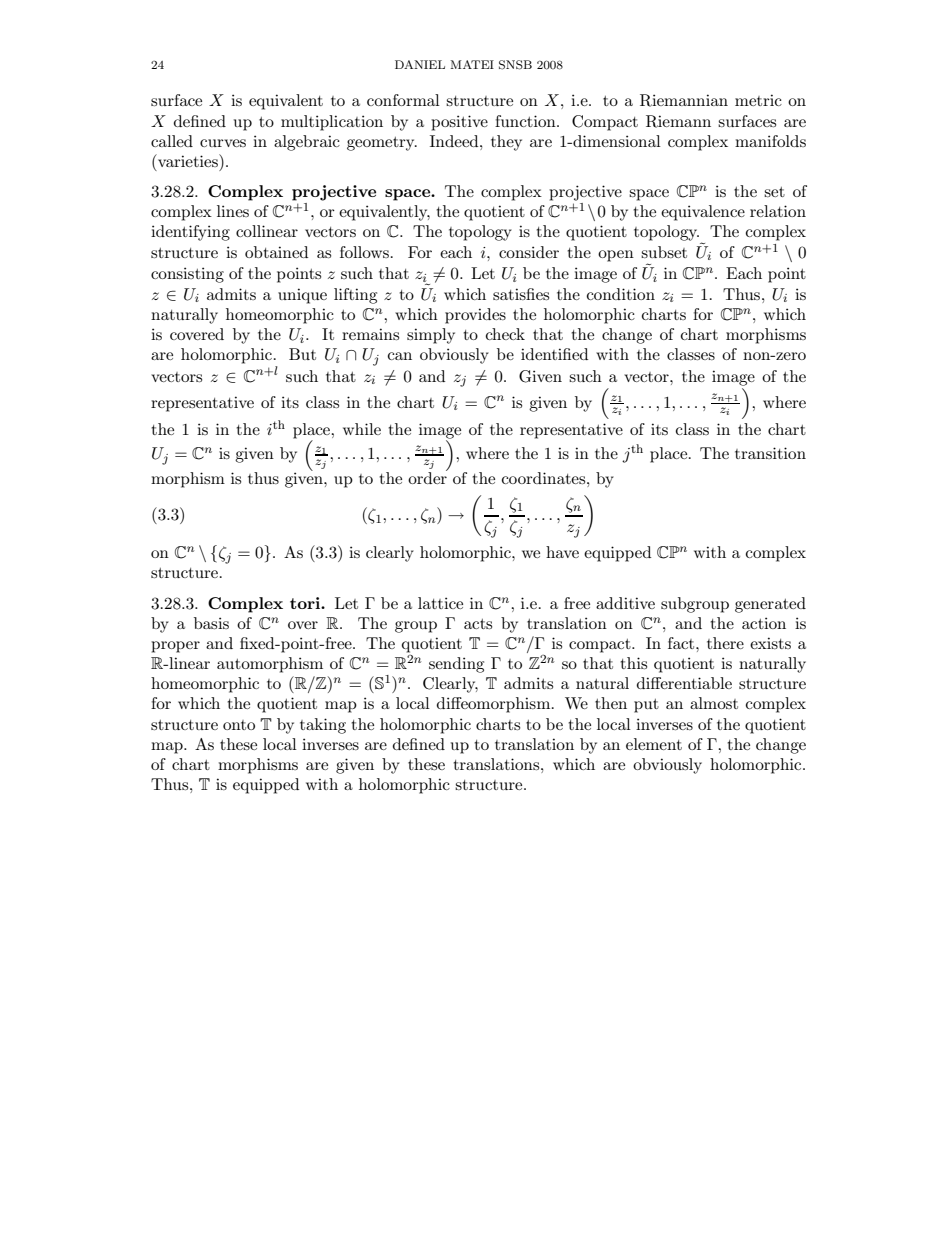 The width and height of the screenshot is (952, 1233). I want to click on curves, so click(223, 143).
